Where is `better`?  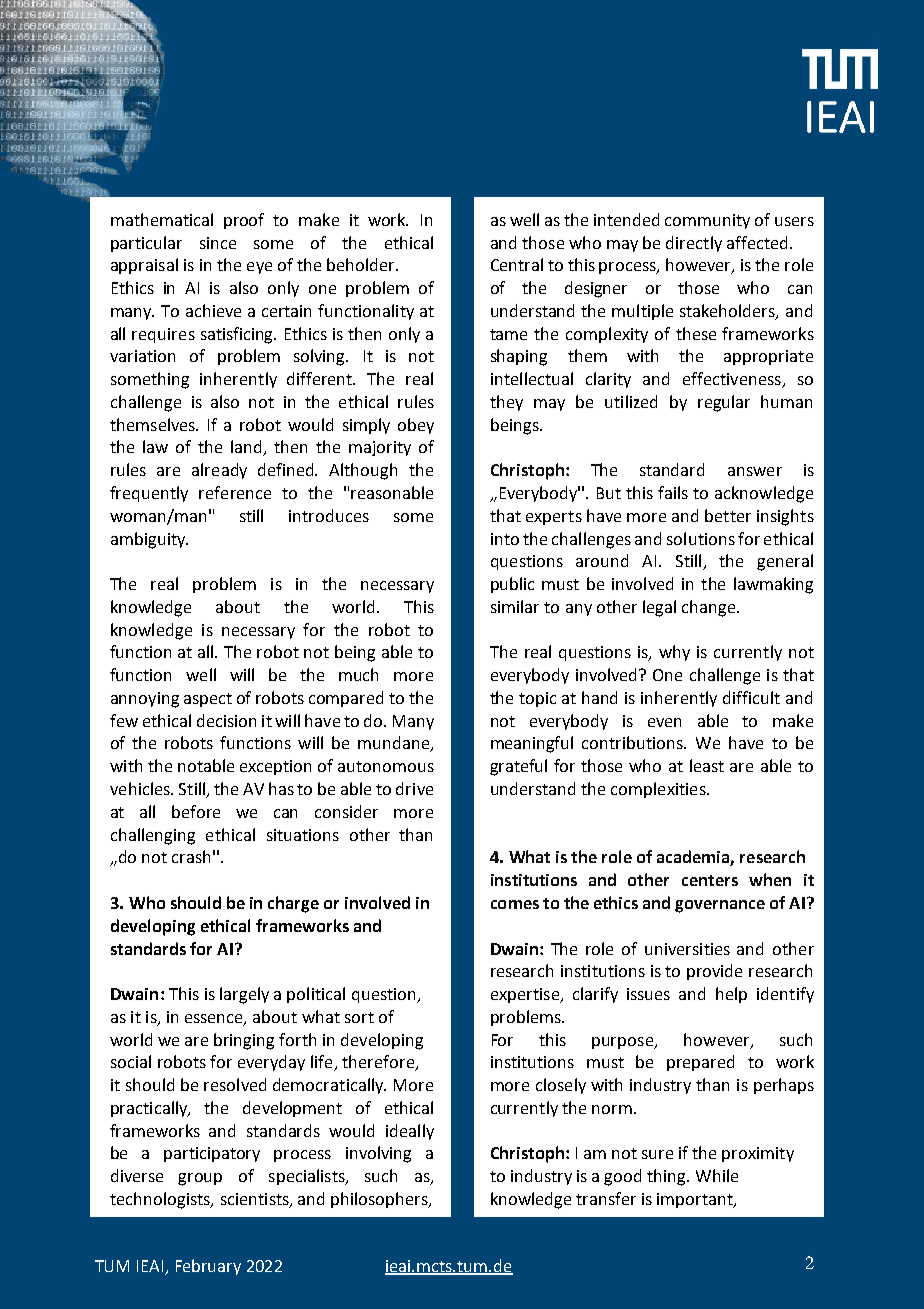 better is located at coordinates (728, 515).
